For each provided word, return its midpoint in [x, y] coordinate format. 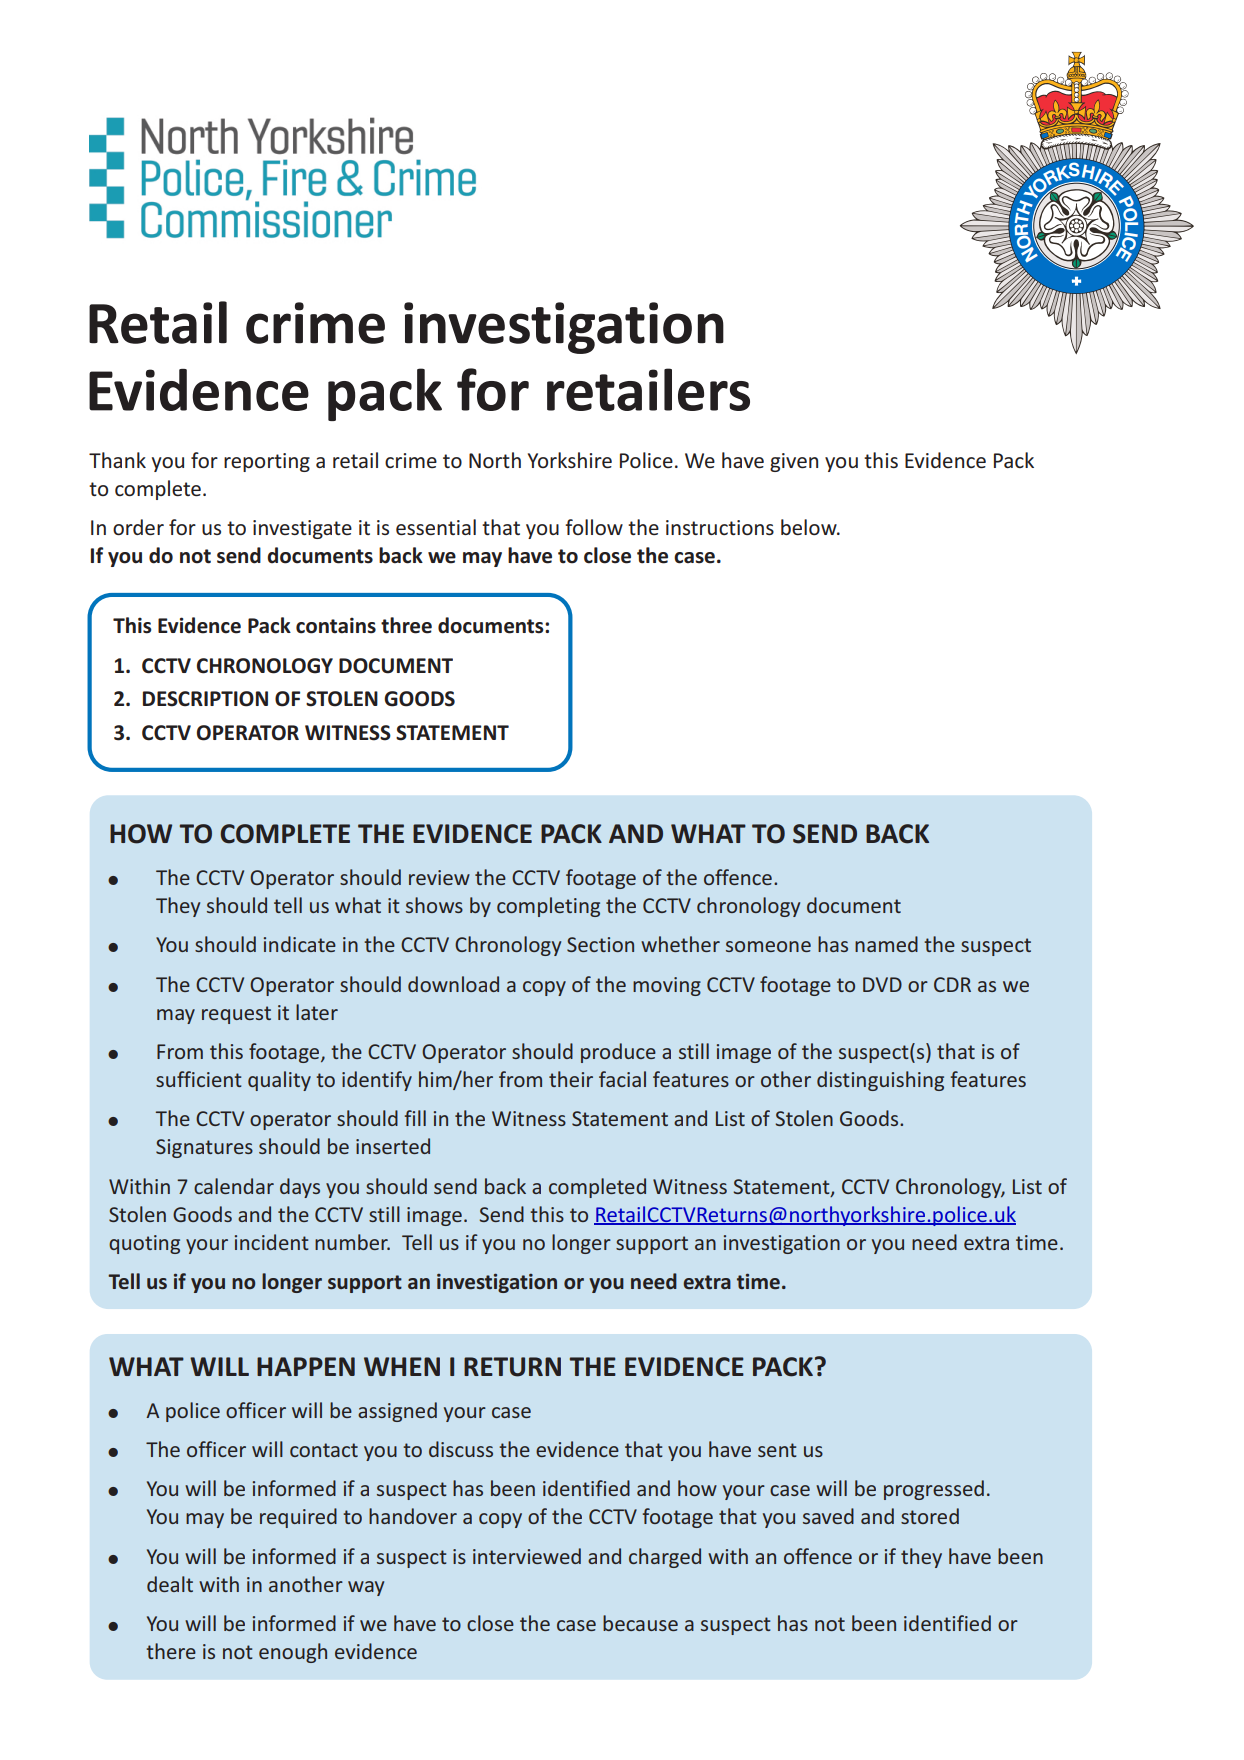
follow [594, 527]
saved [828, 1516]
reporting [267, 462]
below [810, 527]
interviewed [527, 1556]
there [171, 1651]
